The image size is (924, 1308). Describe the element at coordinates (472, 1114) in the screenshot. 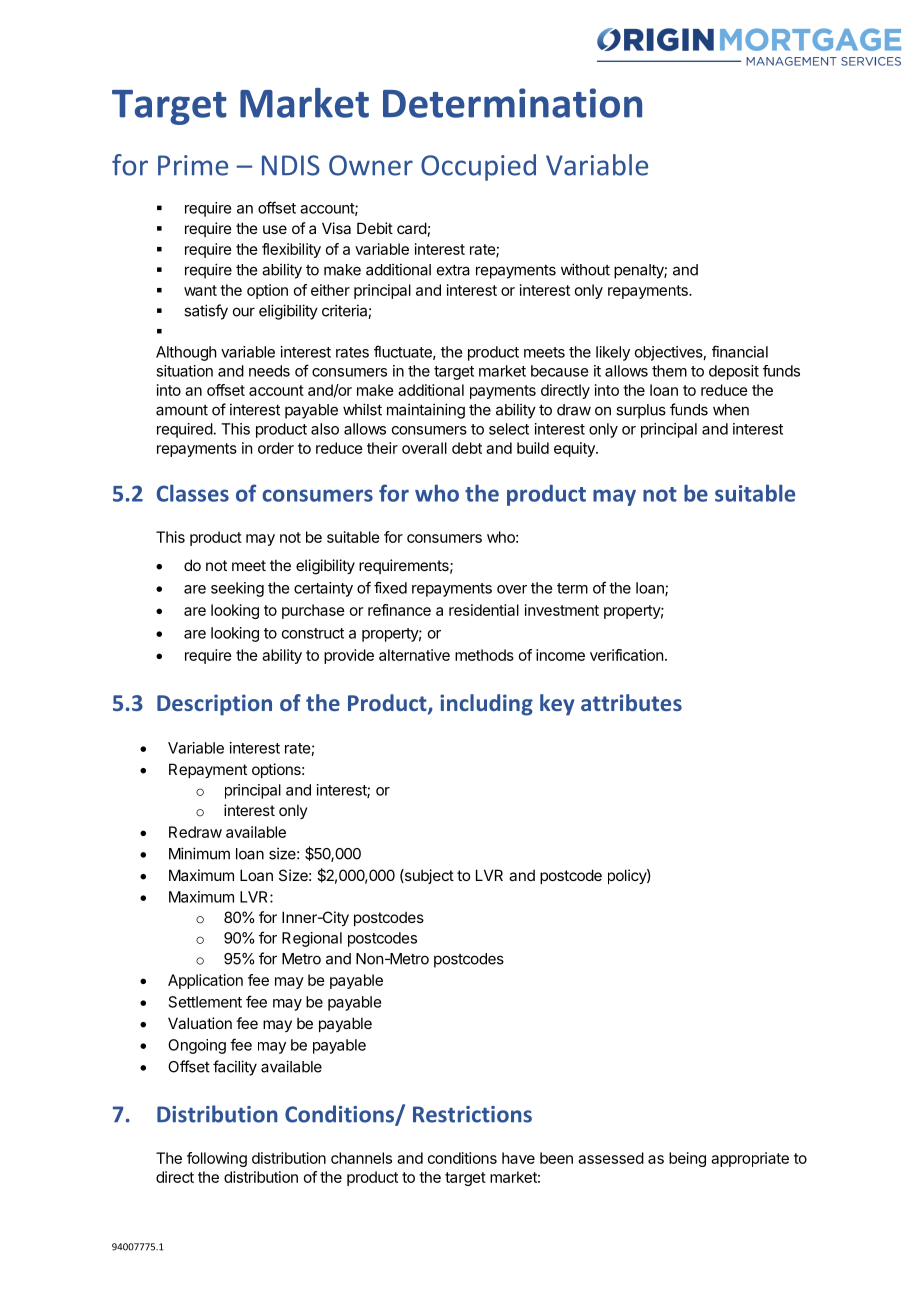

I see `Restrictions` at that location.
